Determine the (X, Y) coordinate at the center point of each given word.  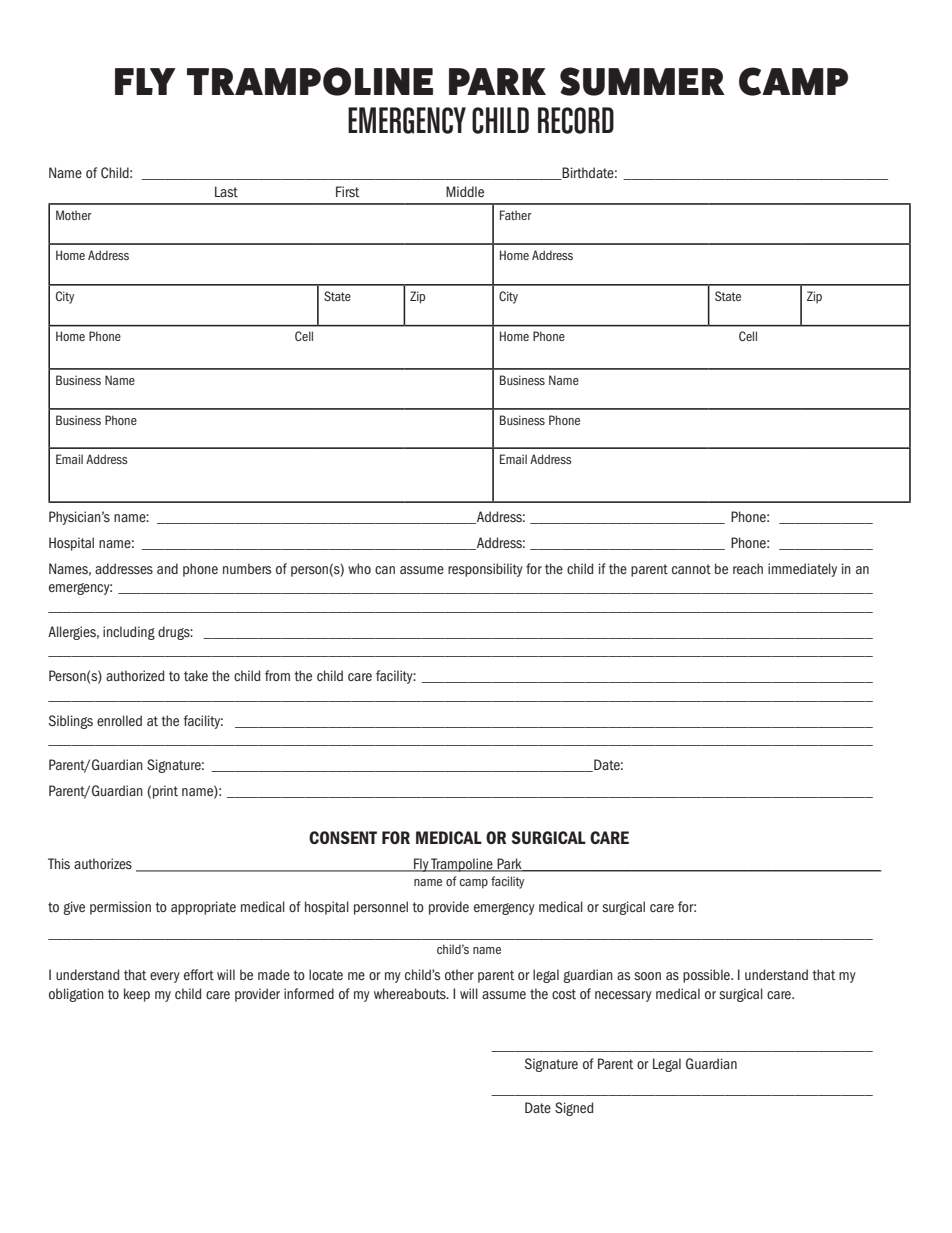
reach (748, 568)
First (348, 191)
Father (516, 215)
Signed (574, 1109)
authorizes (103, 864)
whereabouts (411, 993)
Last (226, 192)
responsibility (485, 570)
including (129, 633)
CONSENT (343, 837)
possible (707, 976)
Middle (465, 191)
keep (137, 995)
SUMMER (642, 81)
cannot (691, 569)
